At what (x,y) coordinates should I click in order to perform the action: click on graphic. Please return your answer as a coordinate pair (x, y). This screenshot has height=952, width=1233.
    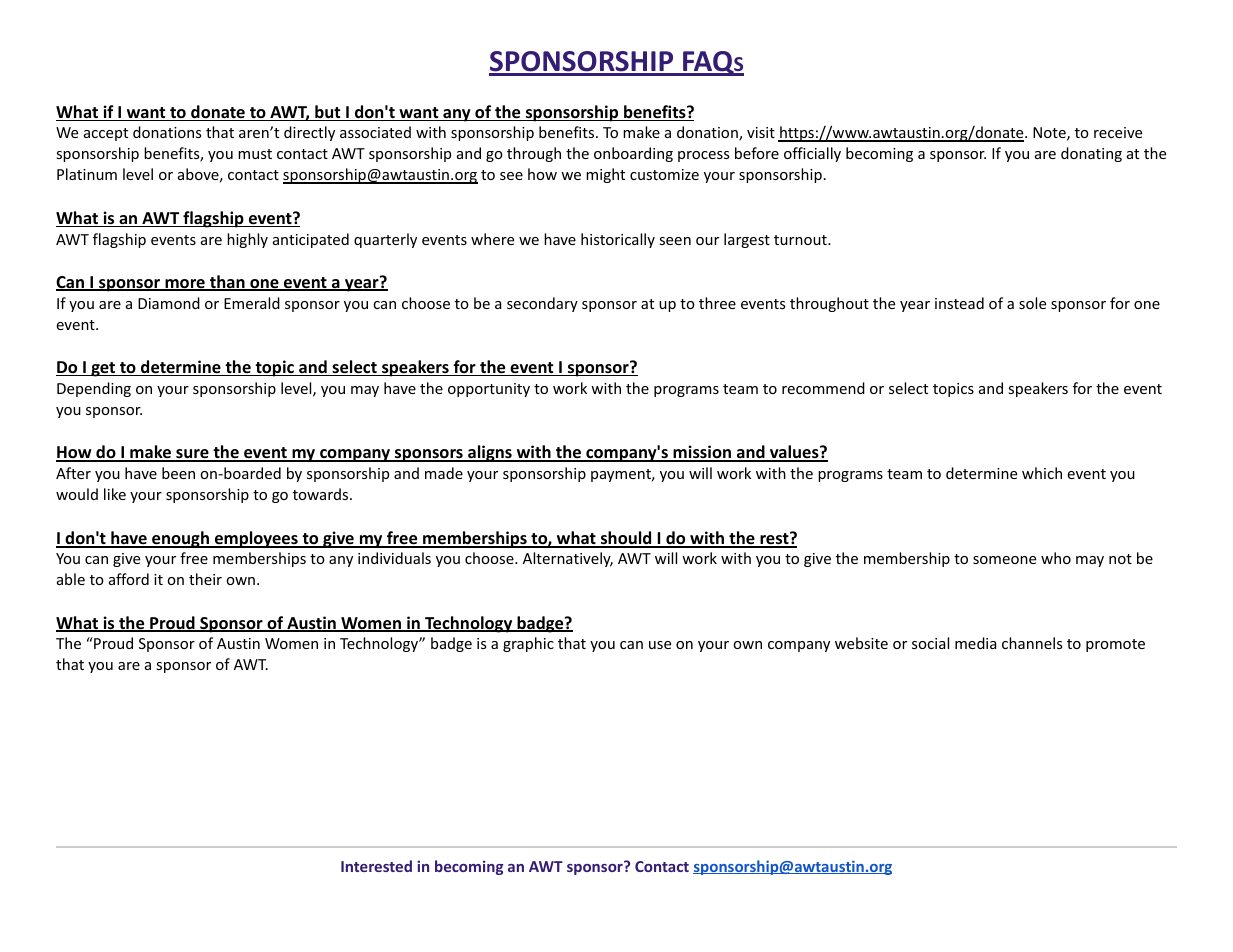
    Looking at the image, I should click on (528, 644).
